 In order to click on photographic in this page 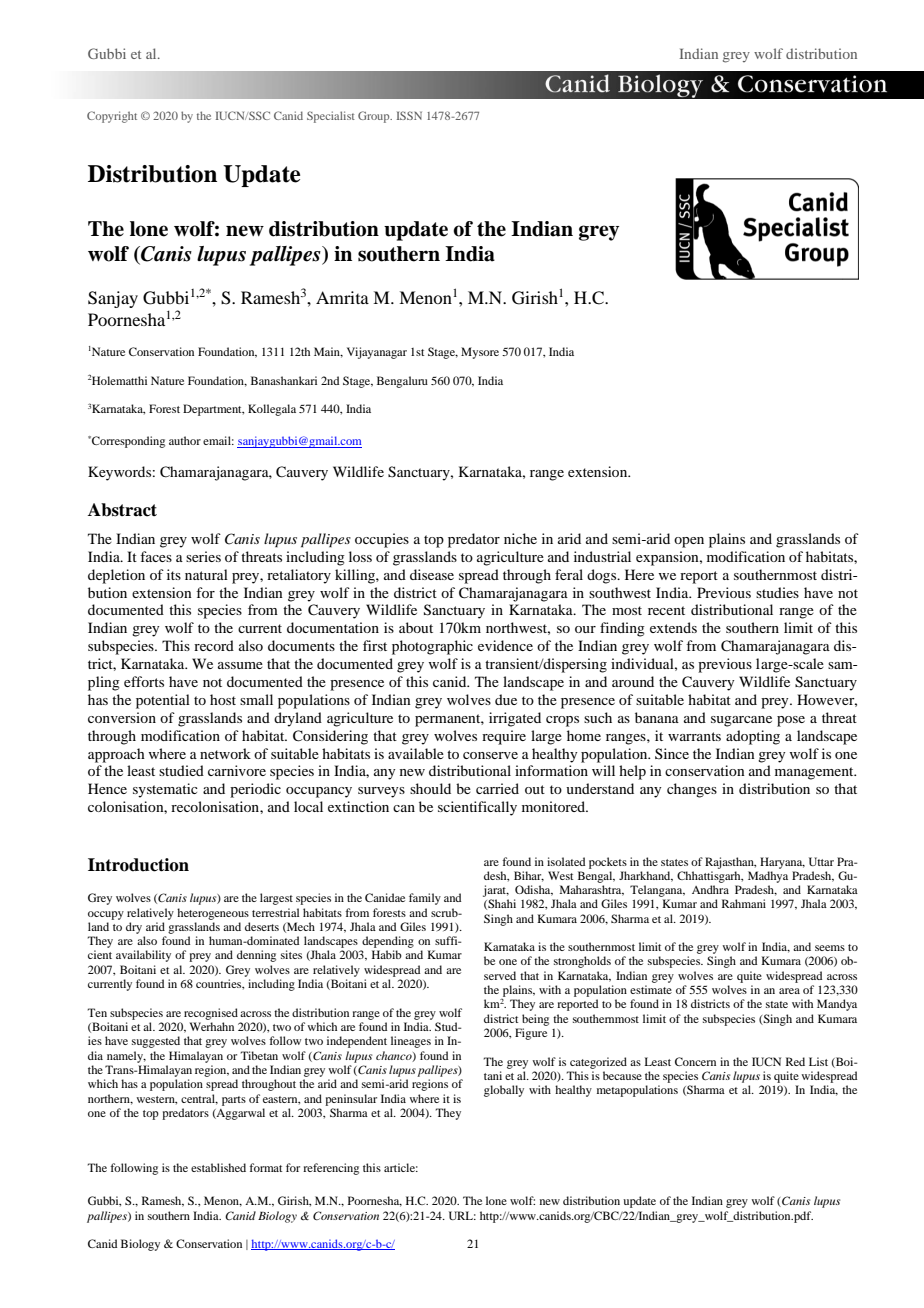, I will do `click(432, 647)`.
